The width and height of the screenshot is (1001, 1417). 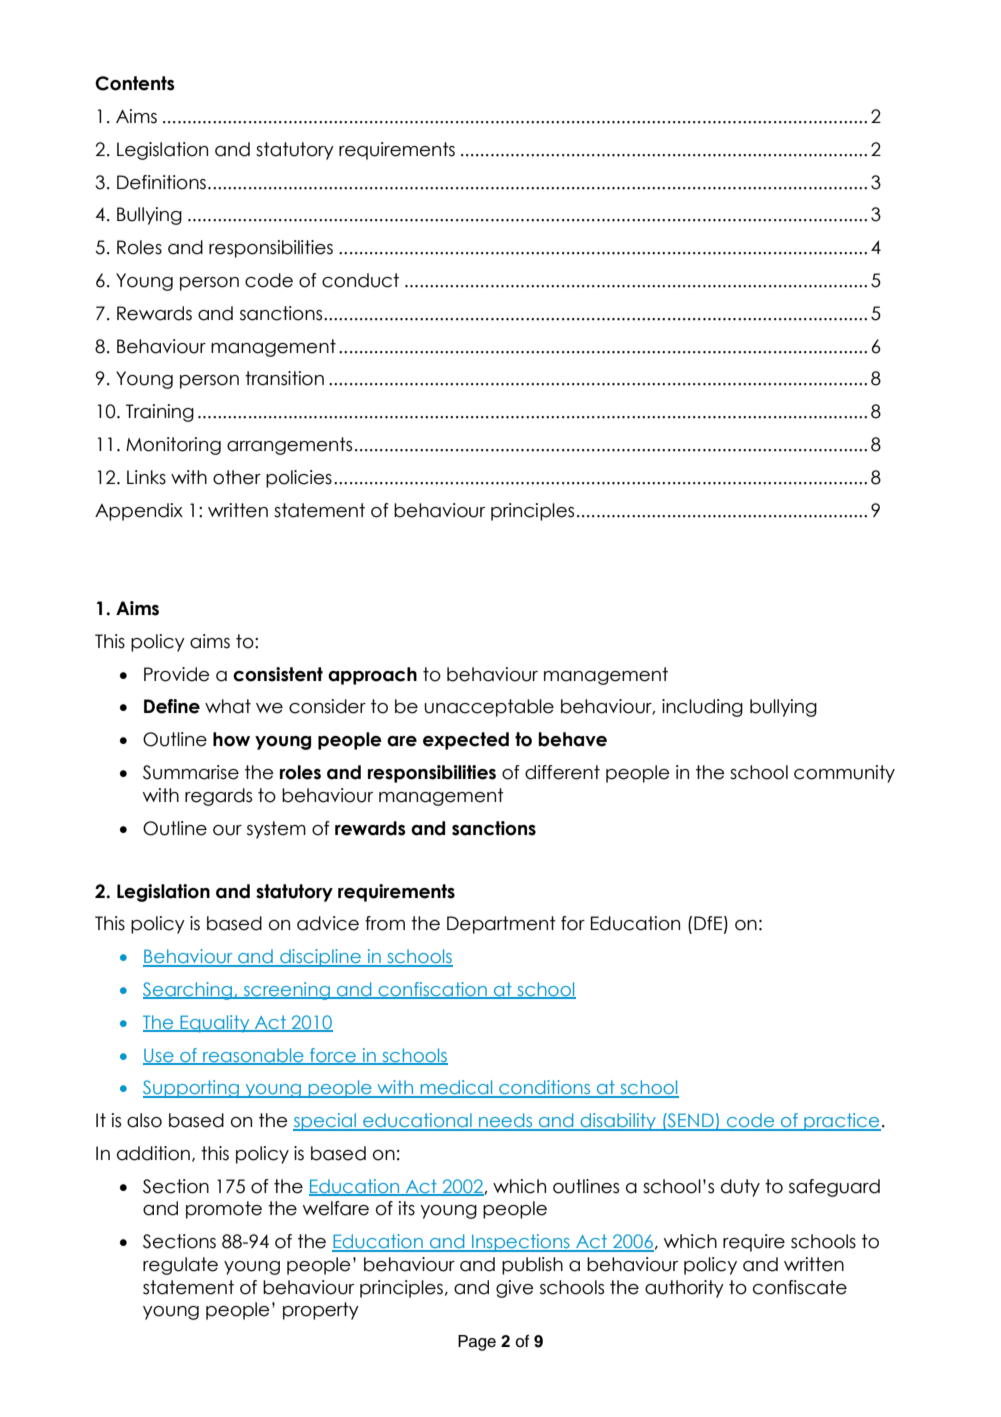 What do you see at coordinates (372, 676) in the screenshot?
I see `approach` at bounding box center [372, 676].
